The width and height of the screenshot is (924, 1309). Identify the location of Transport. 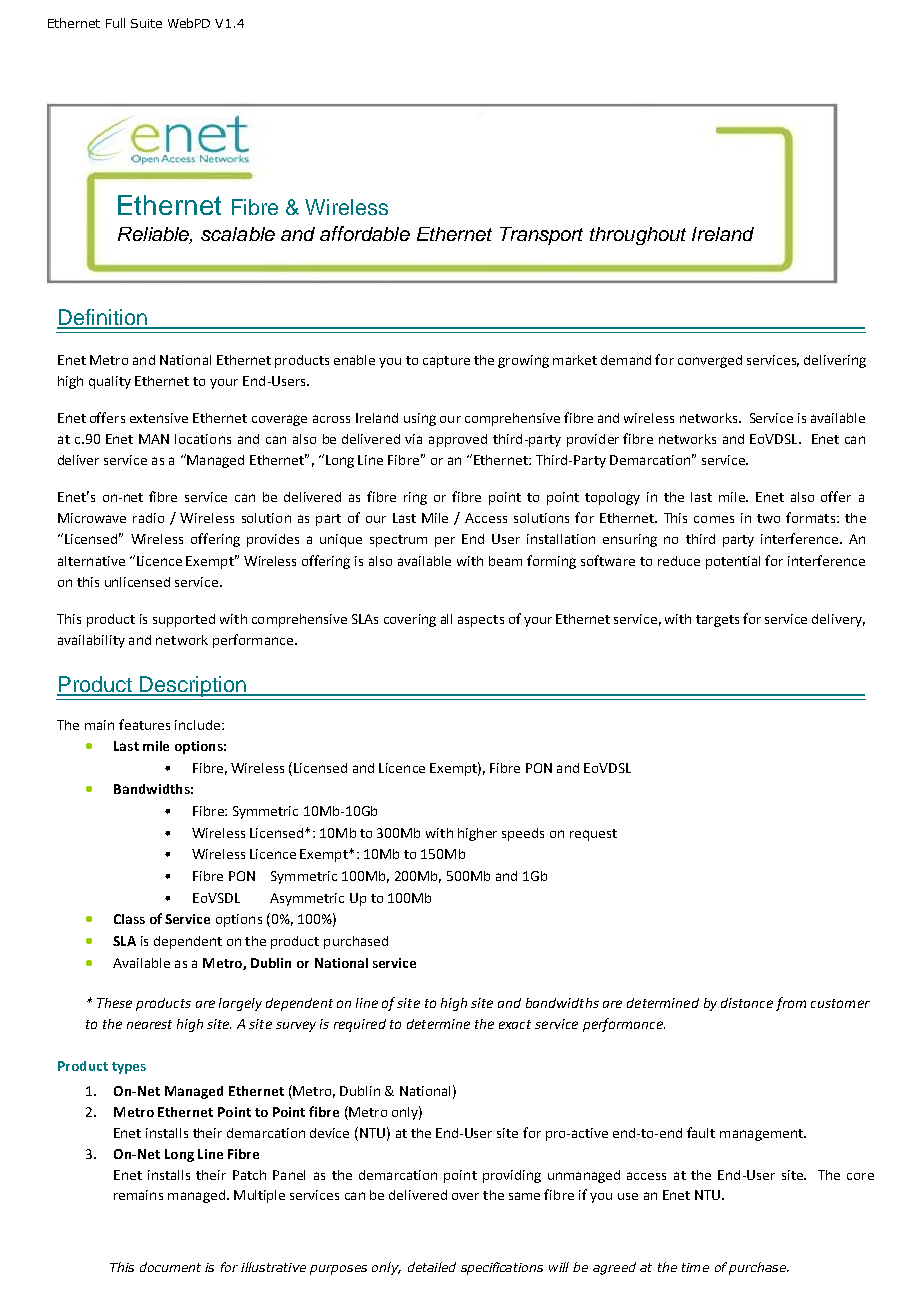
(541, 236).
